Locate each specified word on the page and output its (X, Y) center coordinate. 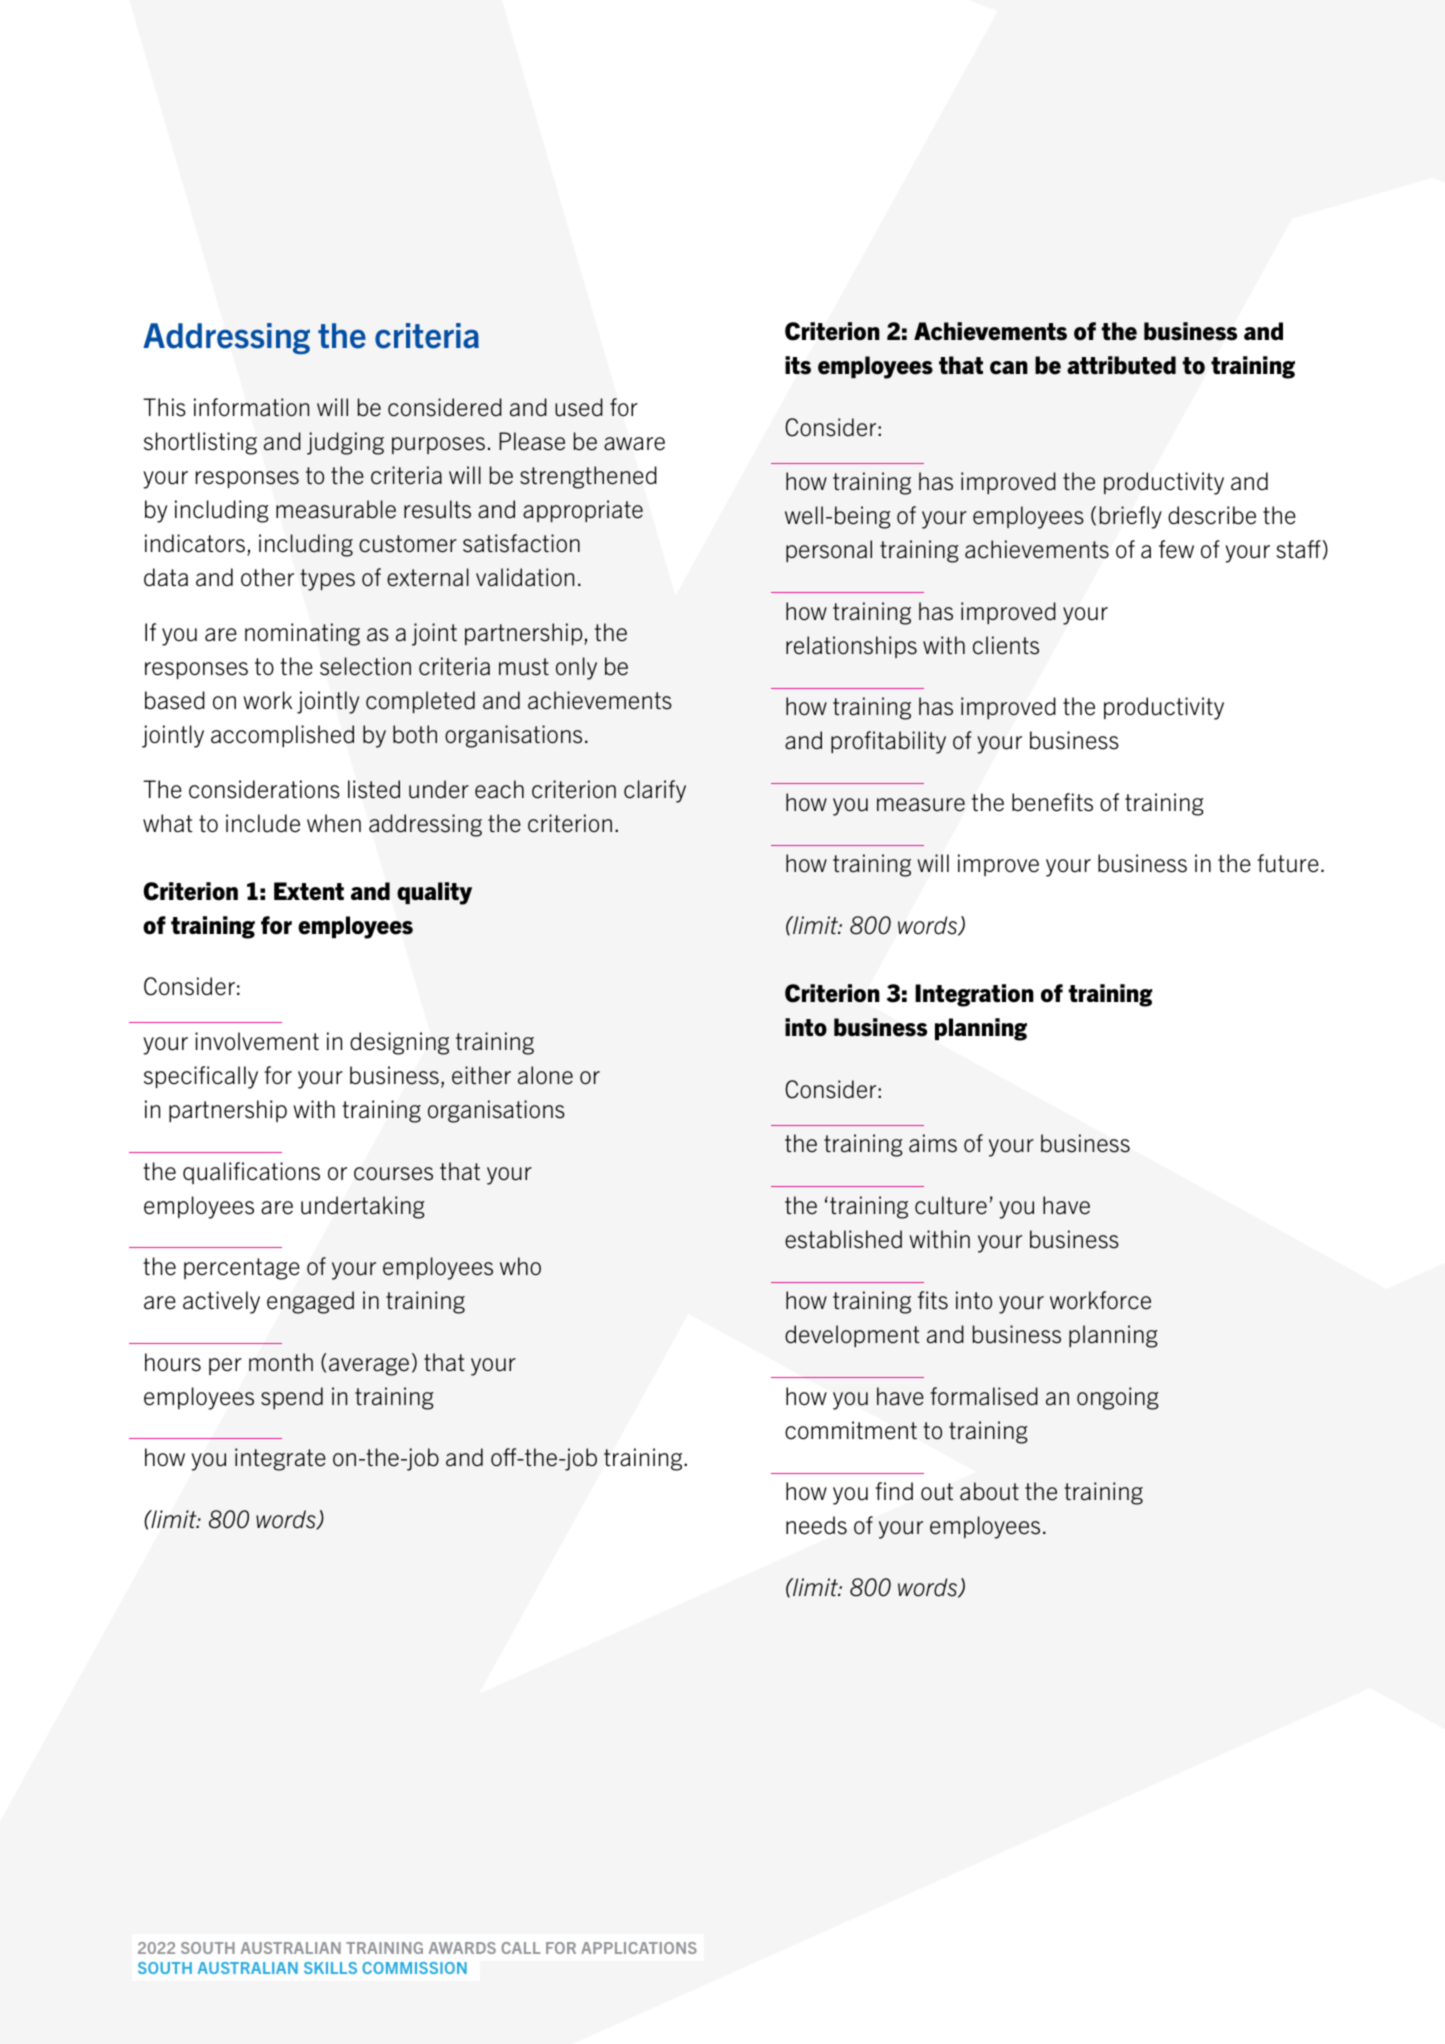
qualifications (251, 1173)
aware (634, 444)
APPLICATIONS (639, 1948)
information (251, 407)
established (843, 1239)
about (989, 1491)
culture (951, 1205)
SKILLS (330, 1968)
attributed (1121, 365)
